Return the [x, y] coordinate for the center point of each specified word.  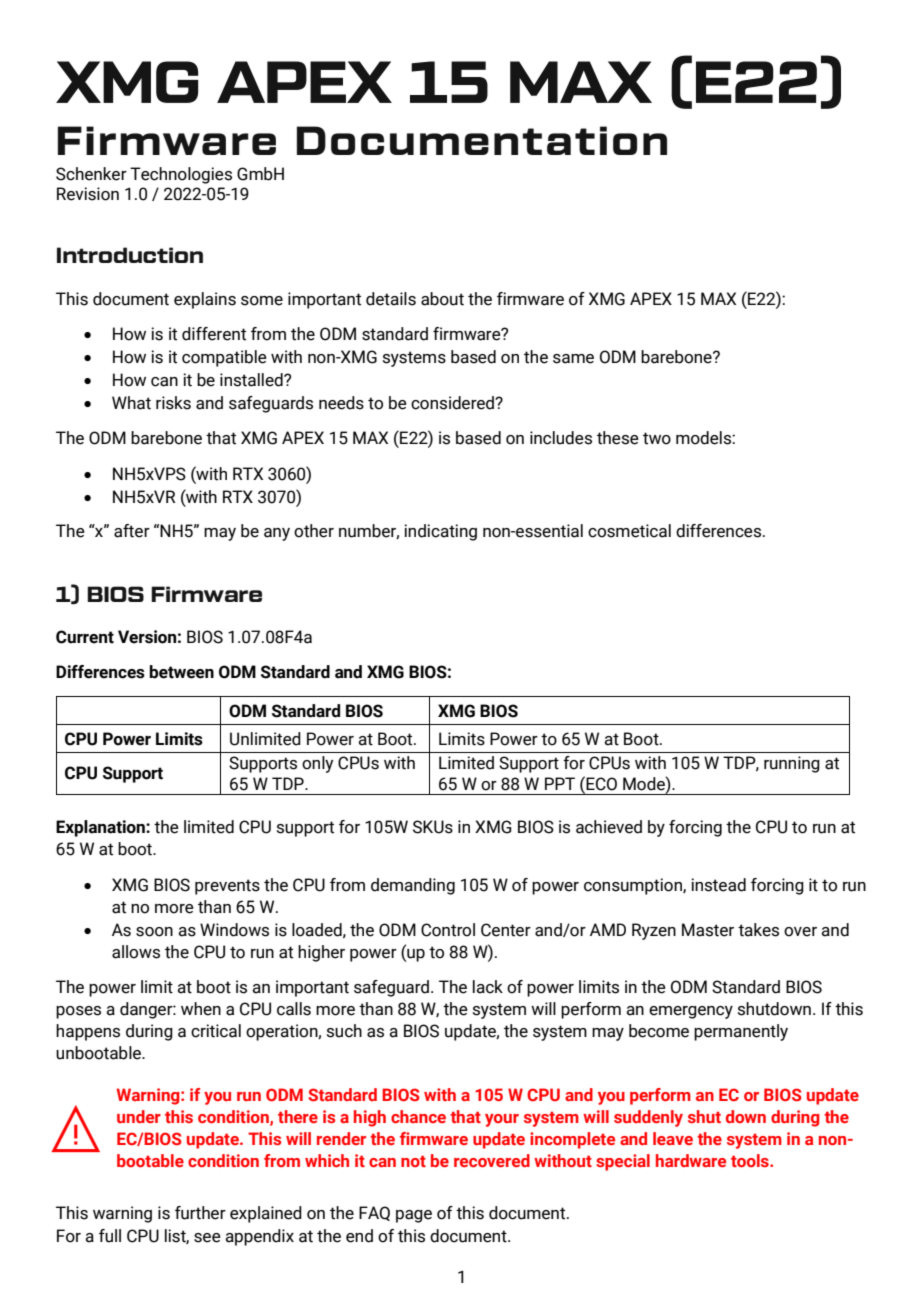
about [442, 299]
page [414, 1216]
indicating [440, 532]
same [573, 359]
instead [718, 885]
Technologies [181, 175]
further [200, 1213]
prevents [227, 887]
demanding [413, 886]
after [132, 531]
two [657, 438]
